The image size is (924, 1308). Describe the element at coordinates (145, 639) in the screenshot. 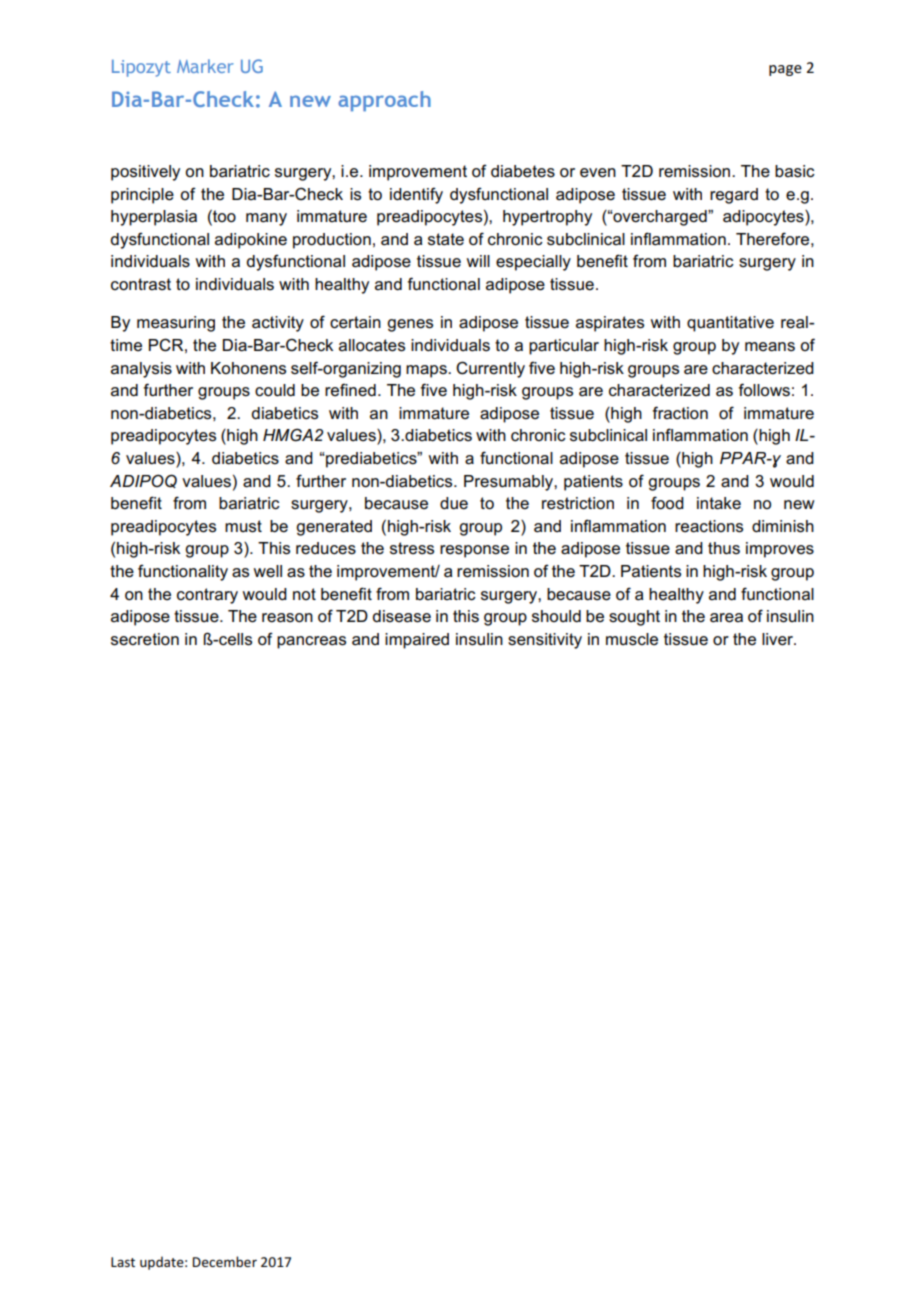

I see `secretion` at that location.
